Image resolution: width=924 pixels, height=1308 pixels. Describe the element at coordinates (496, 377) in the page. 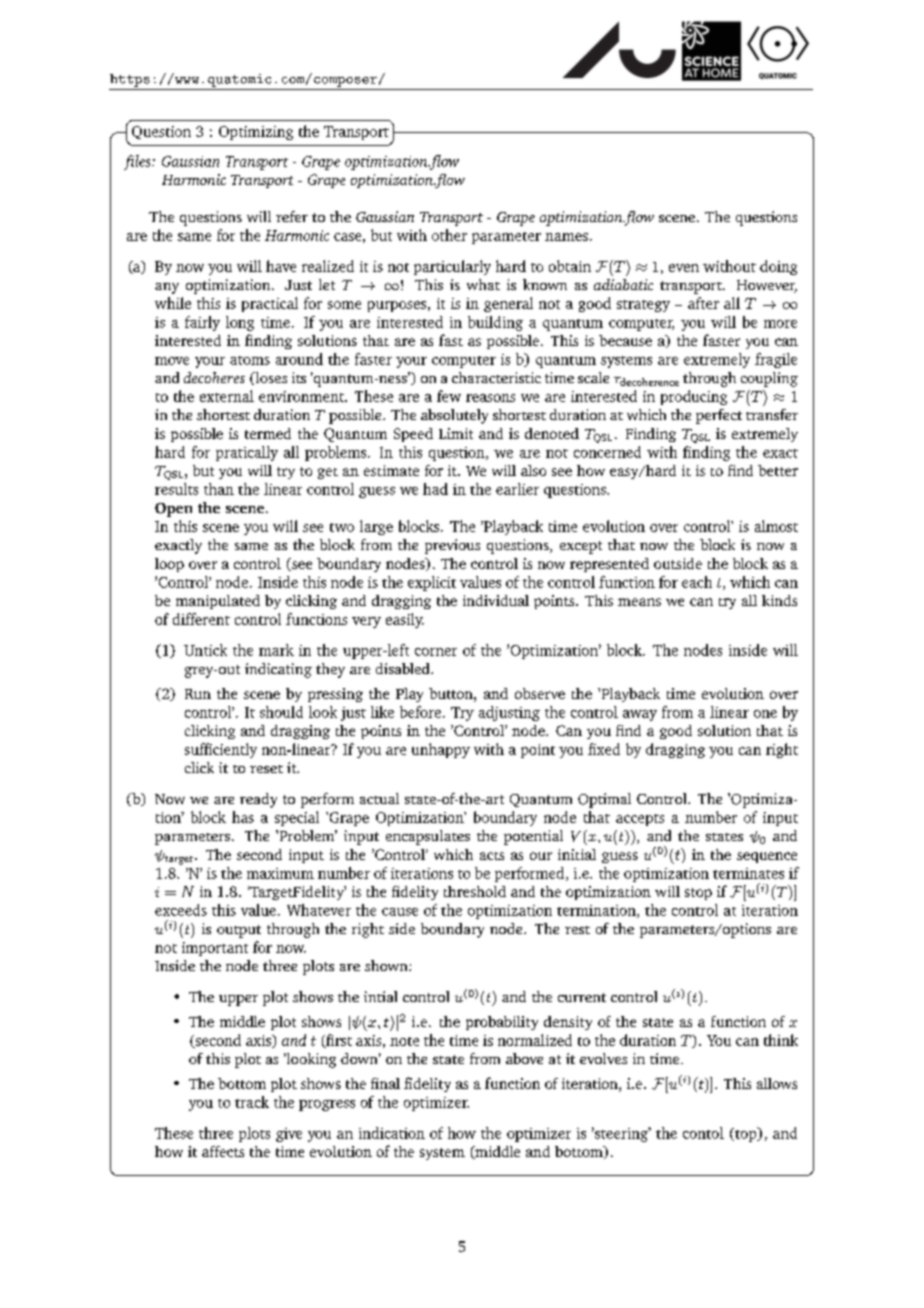

I see `characteristic` at that location.
